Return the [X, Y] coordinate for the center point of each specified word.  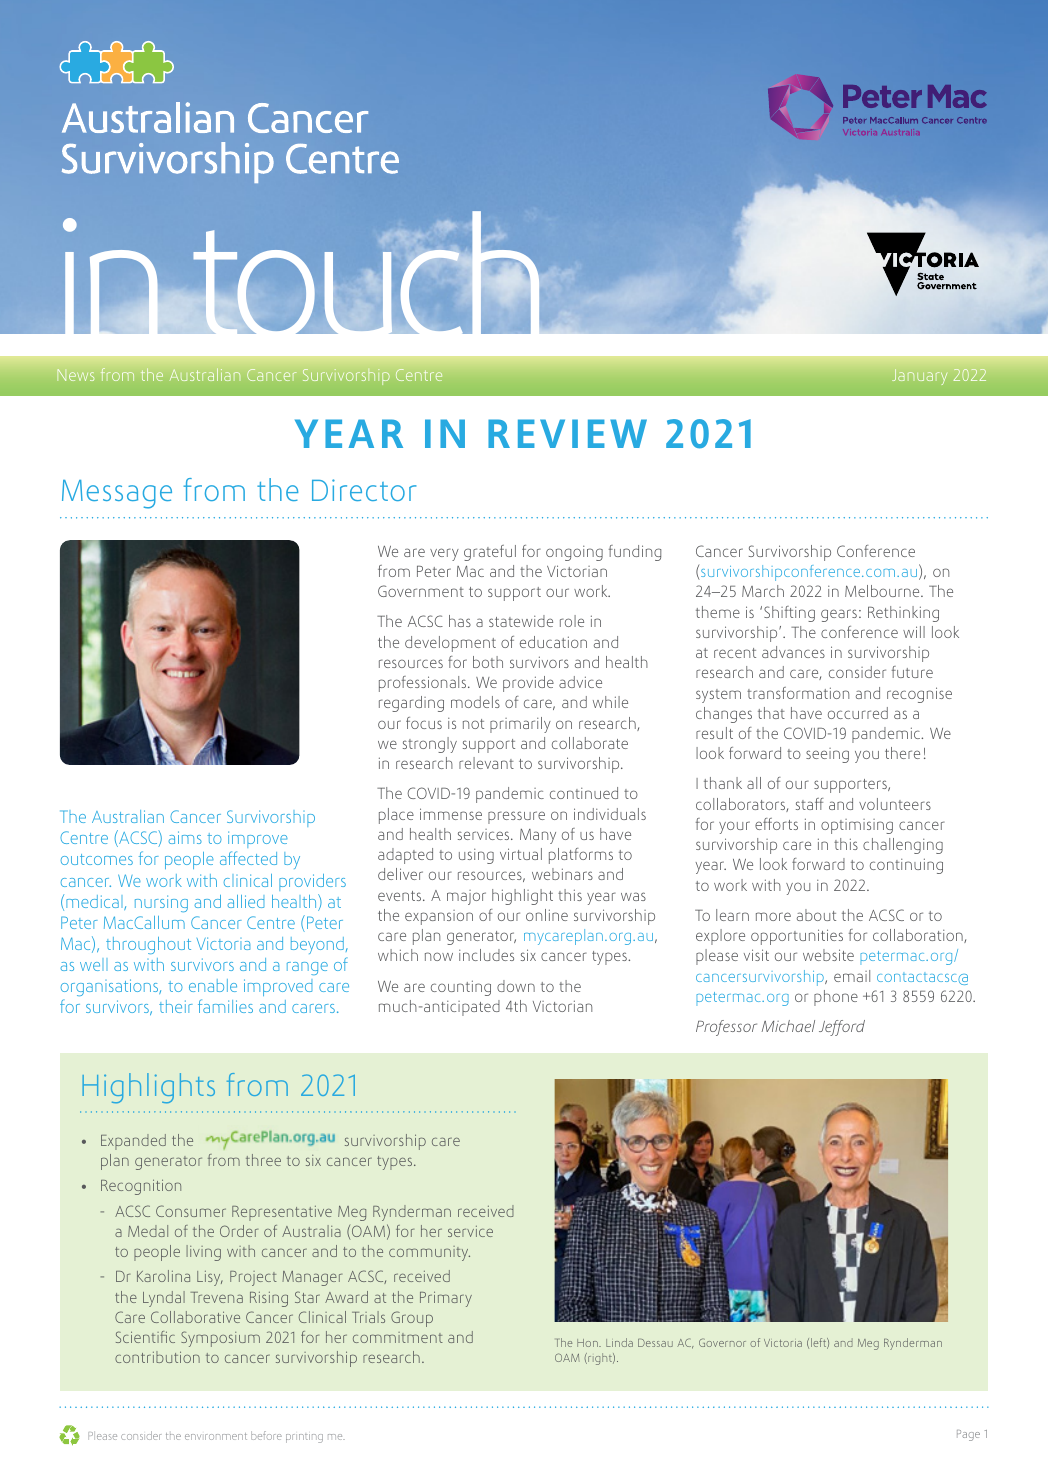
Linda [619, 1342]
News [76, 375]
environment [216, 1436]
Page [968, 1435]
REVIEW [567, 433]
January [919, 377]
